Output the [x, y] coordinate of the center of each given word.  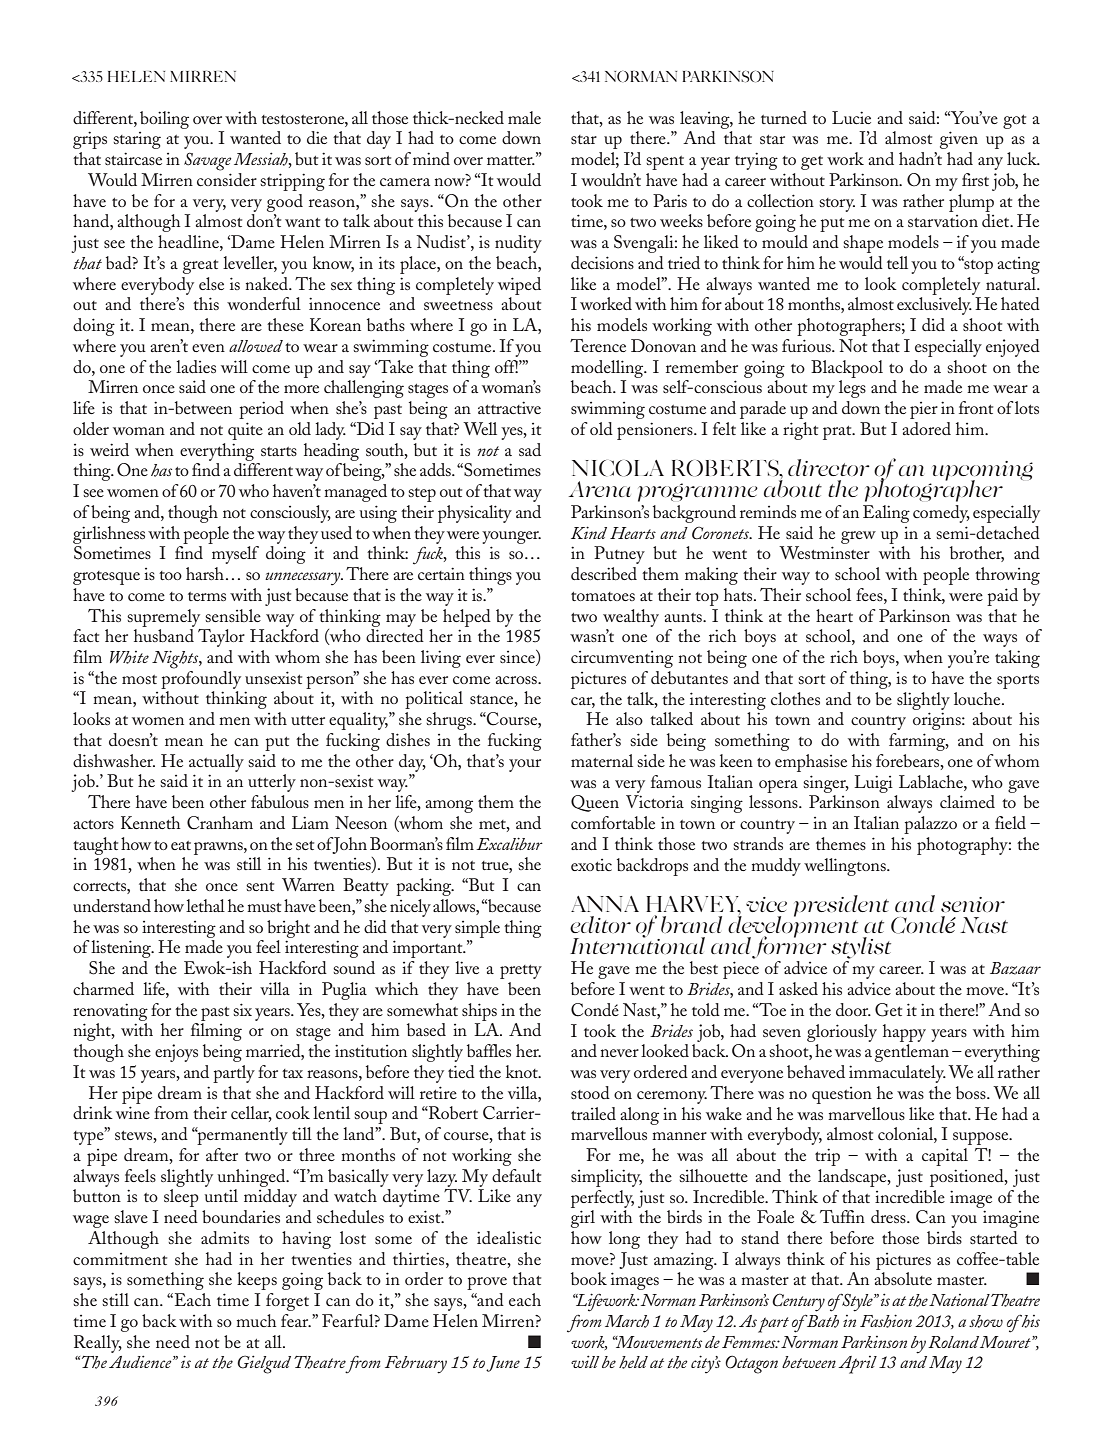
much [256, 1320]
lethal [205, 905]
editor [600, 924]
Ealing [886, 514]
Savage [208, 161]
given [959, 140]
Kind [589, 532]
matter [511, 160]
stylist [861, 948]
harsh [205, 573]
